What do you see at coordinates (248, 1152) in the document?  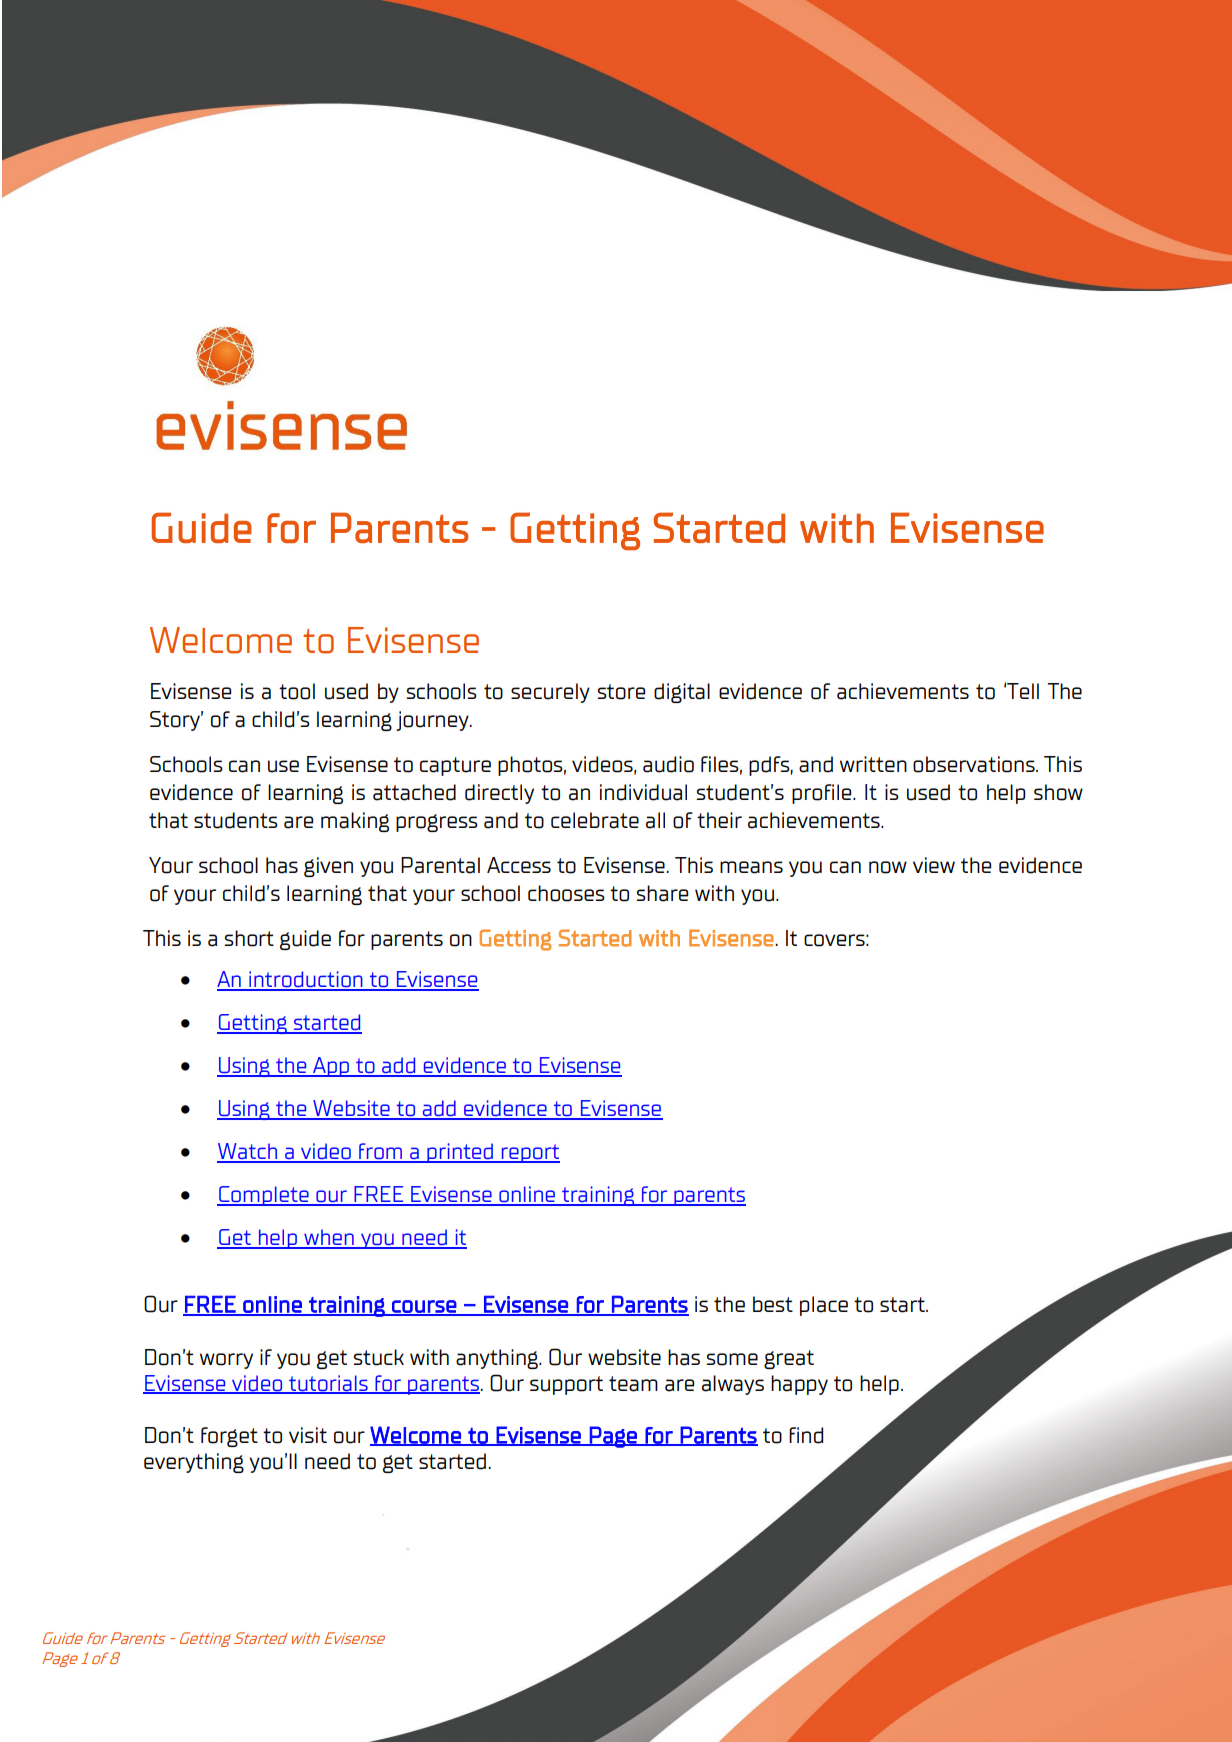 I see `Watch` at bounding box center [248, 1152].
